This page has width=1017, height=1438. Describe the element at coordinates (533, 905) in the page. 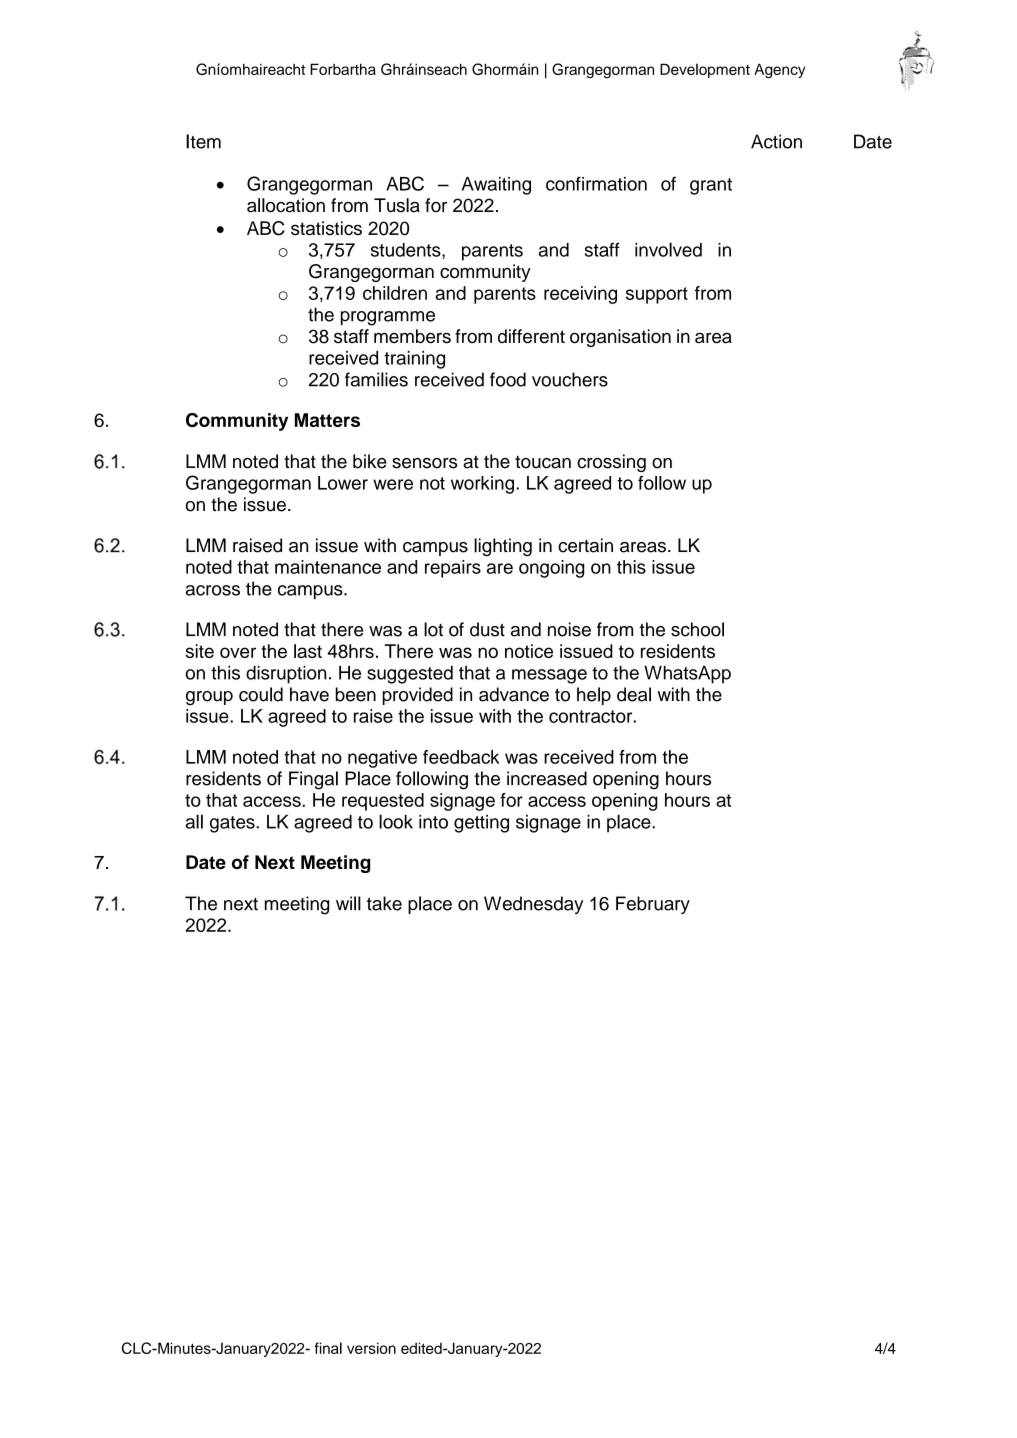

I see `Wednesday` at that location.
